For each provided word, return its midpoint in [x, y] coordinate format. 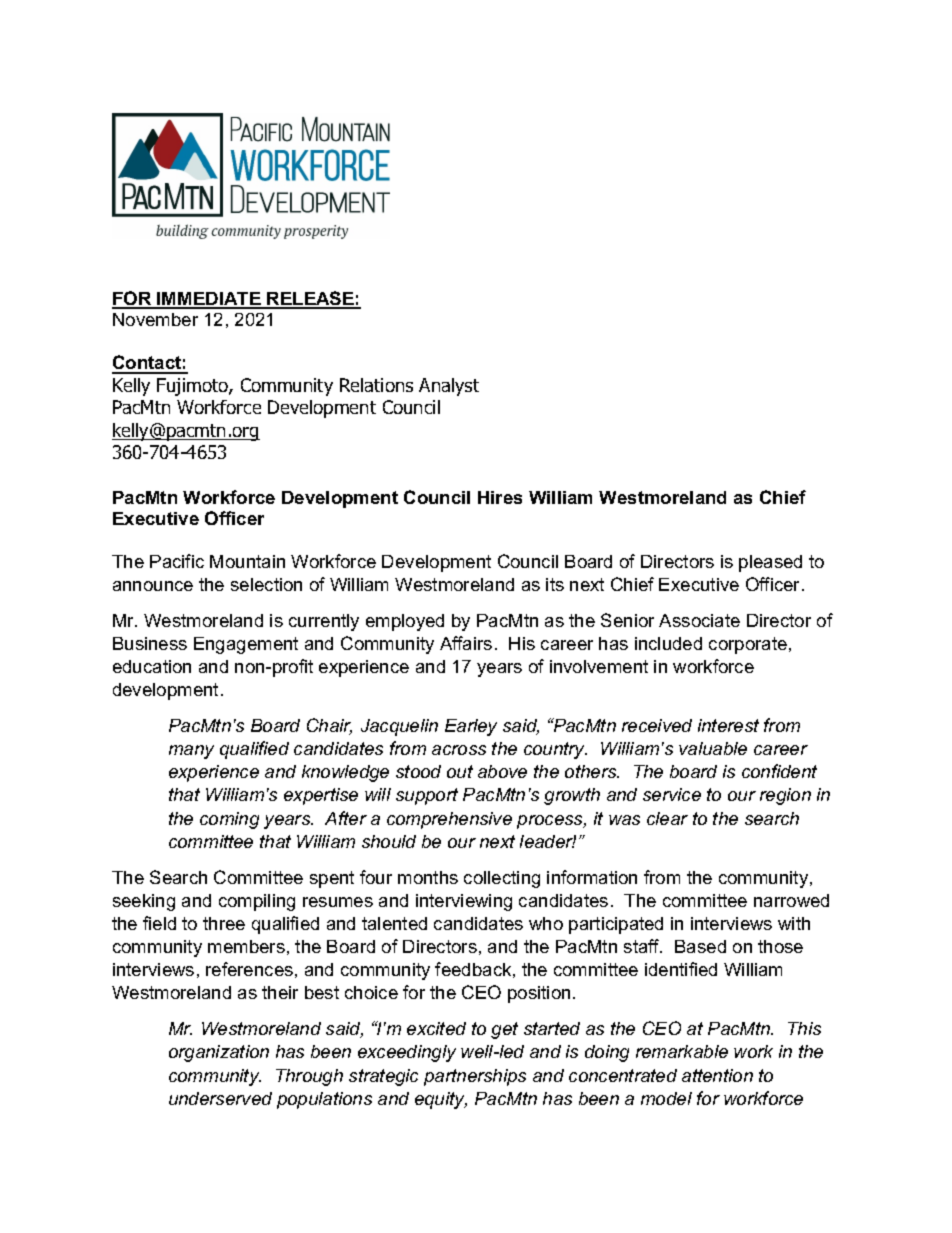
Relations [376, 385]
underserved [220, 1098]
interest [728, 725]
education [152, 666]
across [459, 750]
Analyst [449, 387]
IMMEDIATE [209, 300]
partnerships [475, 1077]
